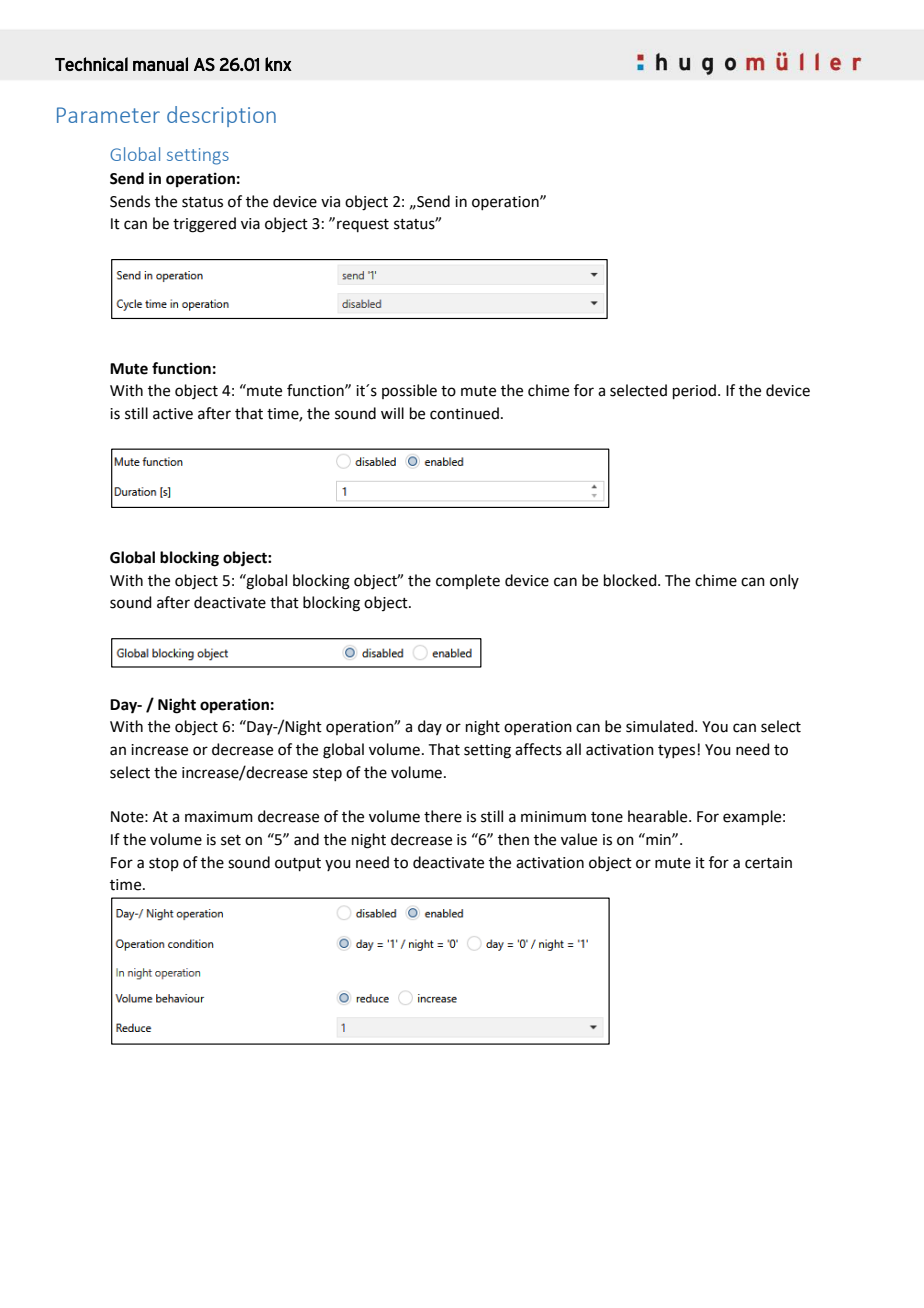  Describe the element at coordinates (464, 413) in the screenshot. I see `continued` at that location.
